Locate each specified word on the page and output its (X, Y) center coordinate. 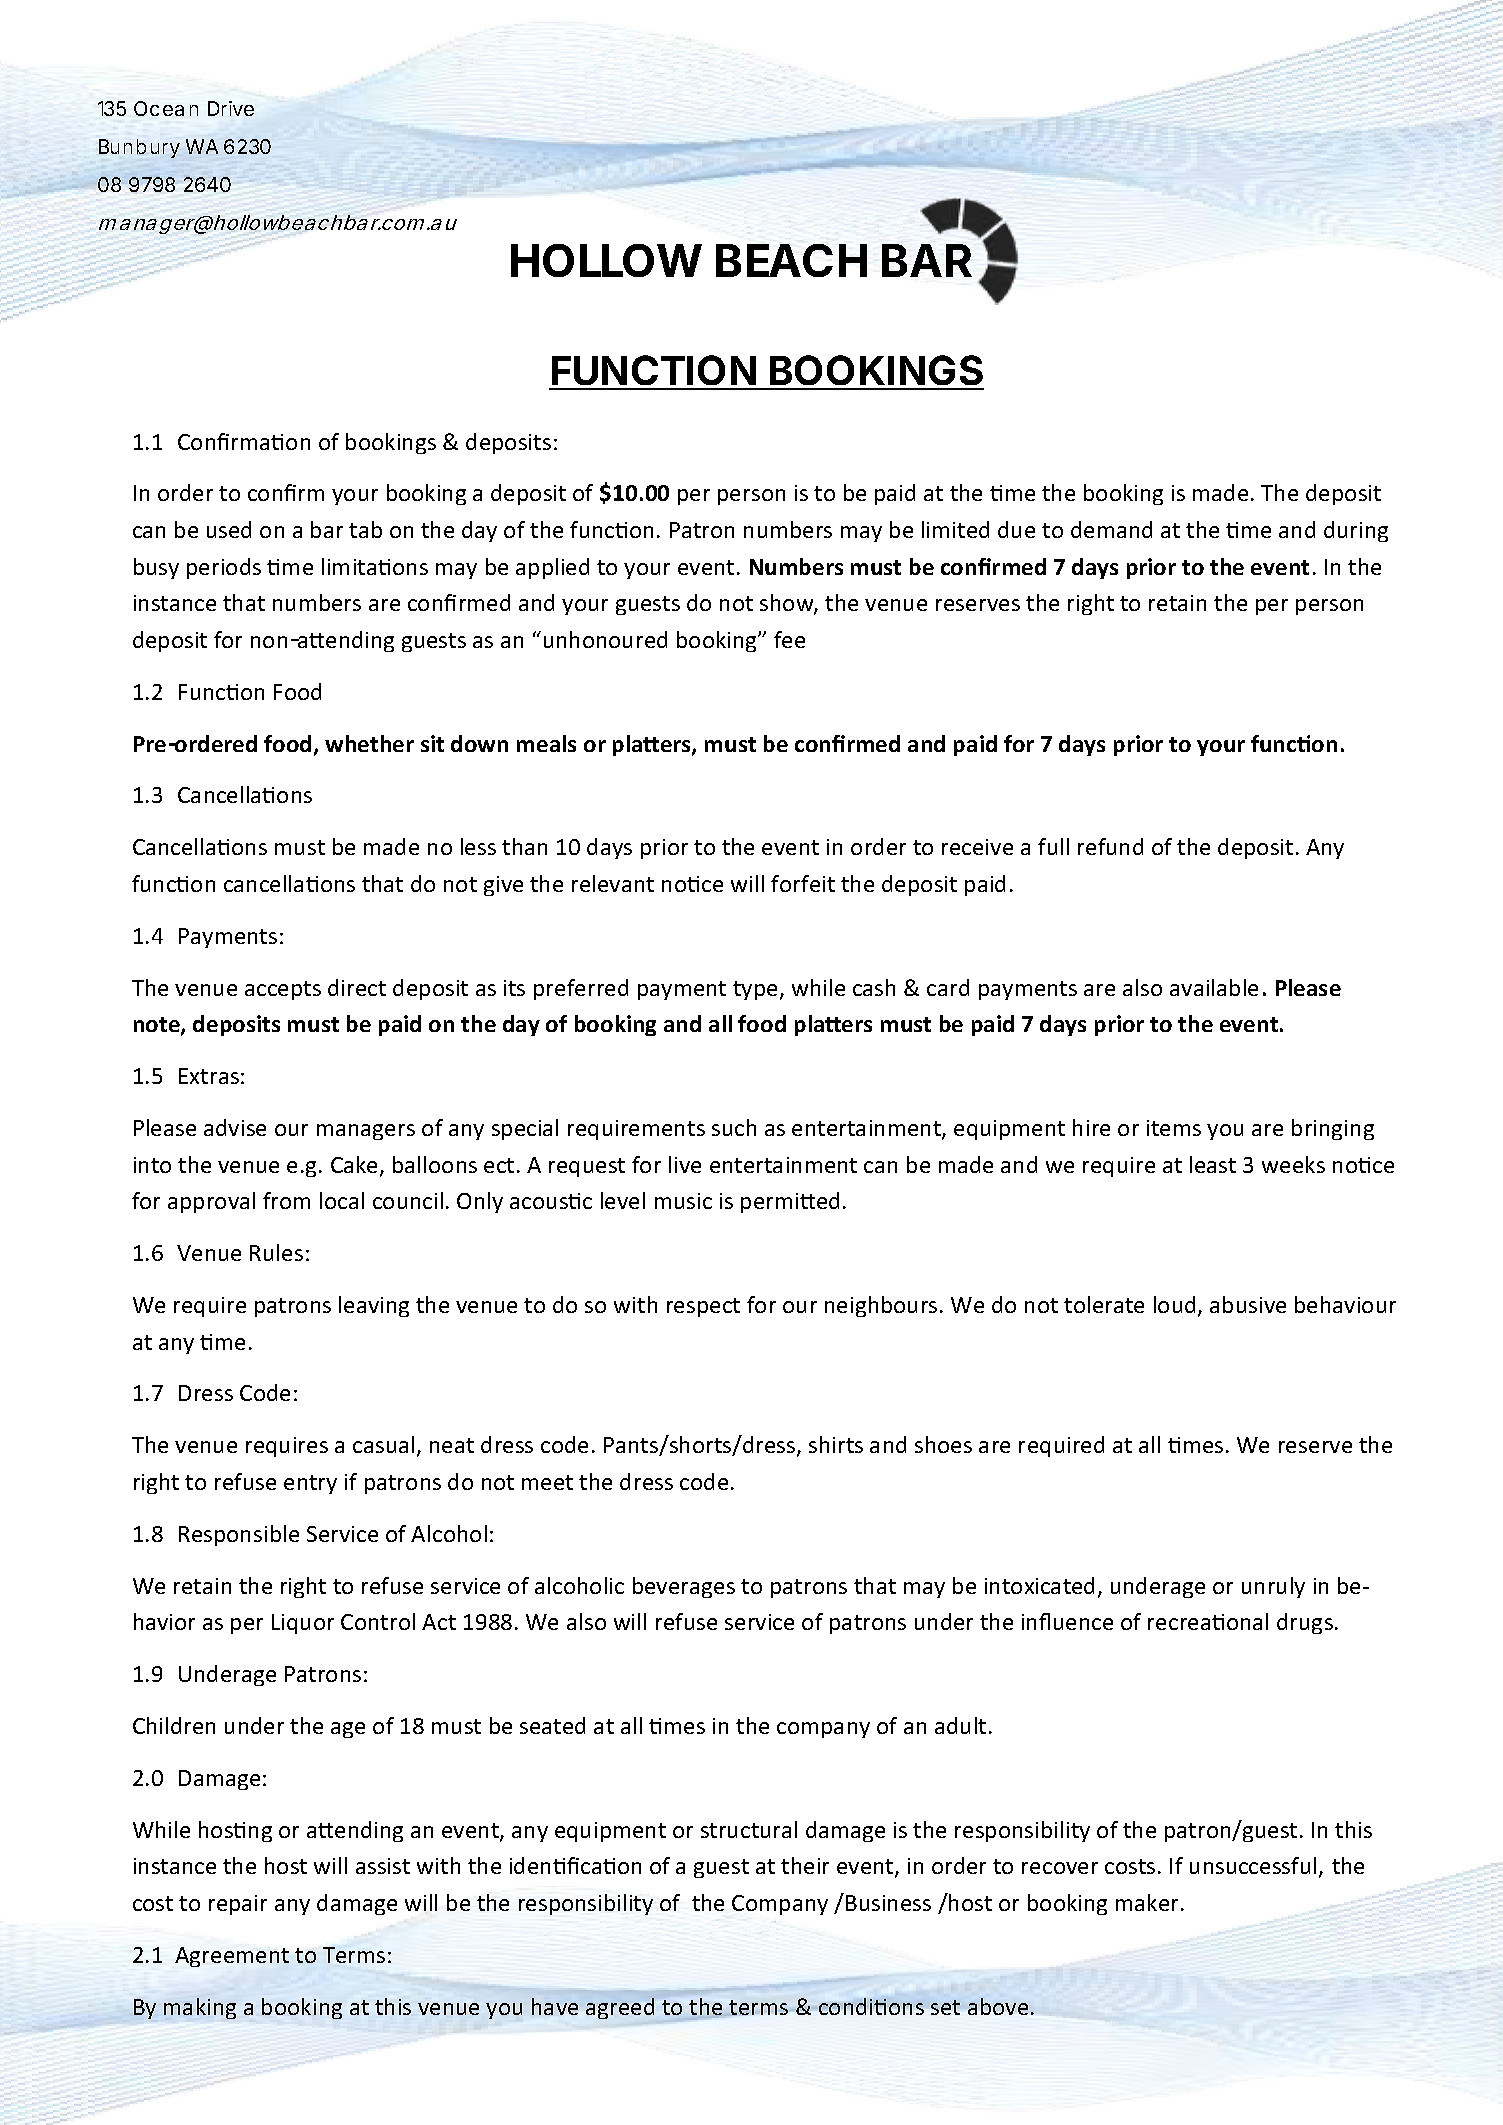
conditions (870, 2006)
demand (1111, 529)
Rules (276, 1252)
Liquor (303, 1624)
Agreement (232, 1957)
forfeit (803, 883)
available (1214, 987)
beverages (684, 1587)
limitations (375, 566)
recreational (1208, 1621)
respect (703, 1307)
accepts (283, 990)
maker (1147, 1902)
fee (789, 639)
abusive (1248, 1304)
